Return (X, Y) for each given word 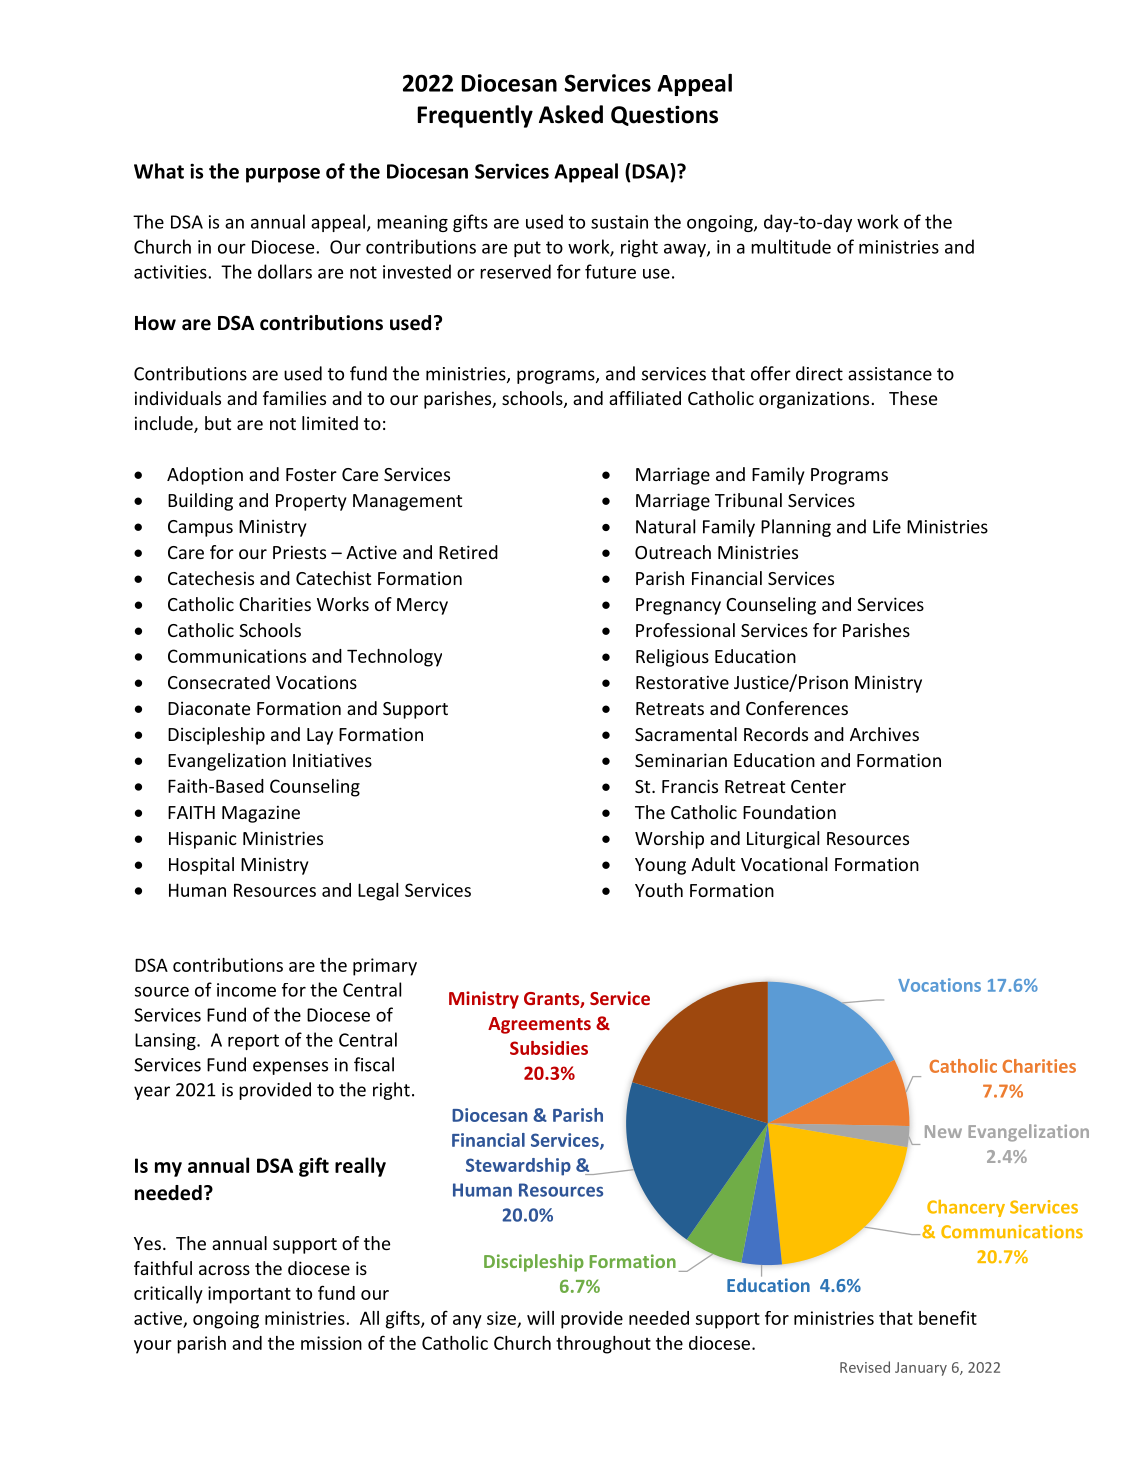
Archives (884, 734)
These (913, 398)
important (249, 1295)
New (943, 1131)
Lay (320, 736)
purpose (283, 175)
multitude (791, 246)
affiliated (645, 398)
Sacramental (686, 734)
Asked (571, 114)
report (253, 1042)
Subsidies (549, 1048)
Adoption (205, 476)
